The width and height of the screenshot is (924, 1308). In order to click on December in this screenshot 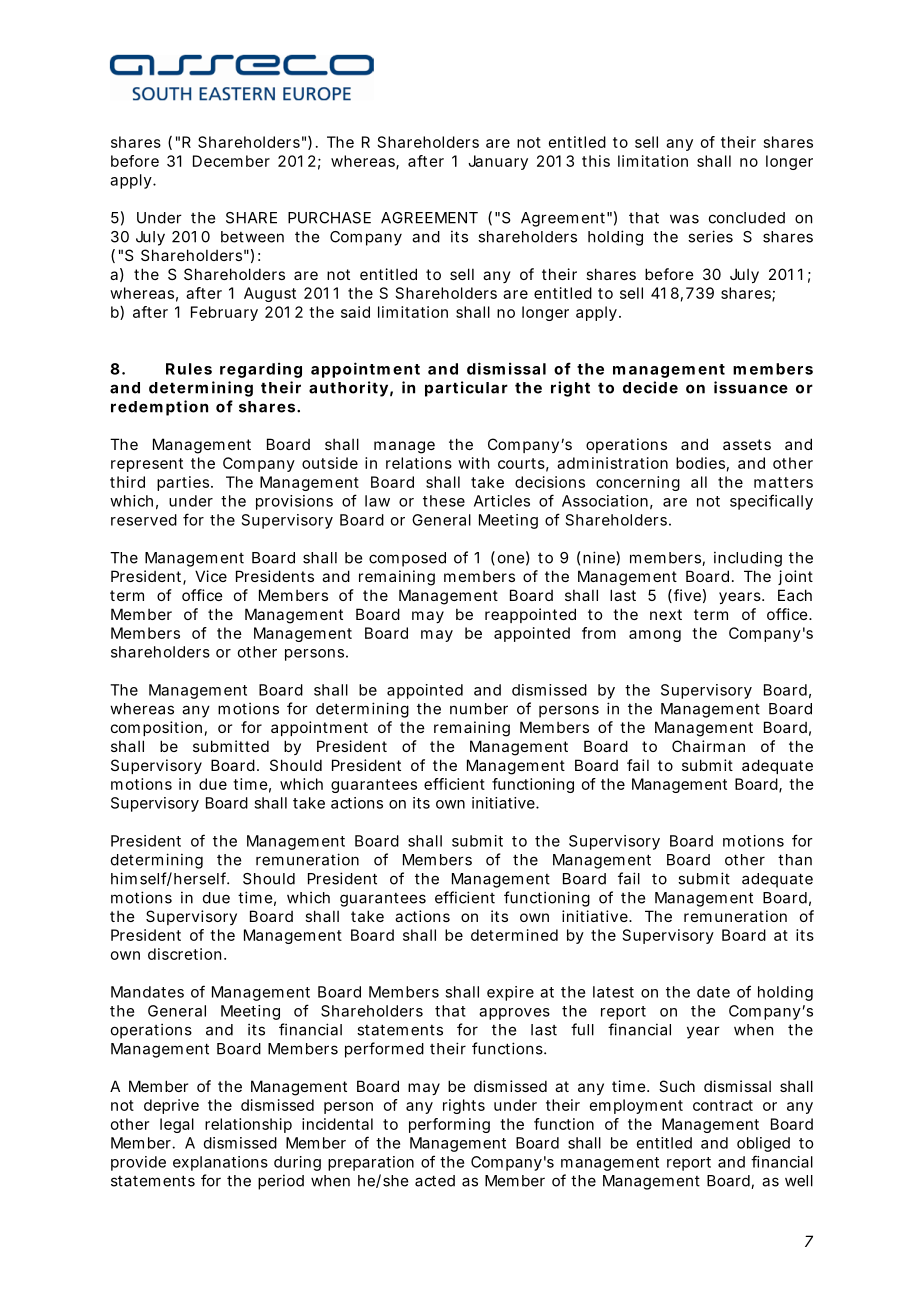, I will do `click(231, 161)`.
